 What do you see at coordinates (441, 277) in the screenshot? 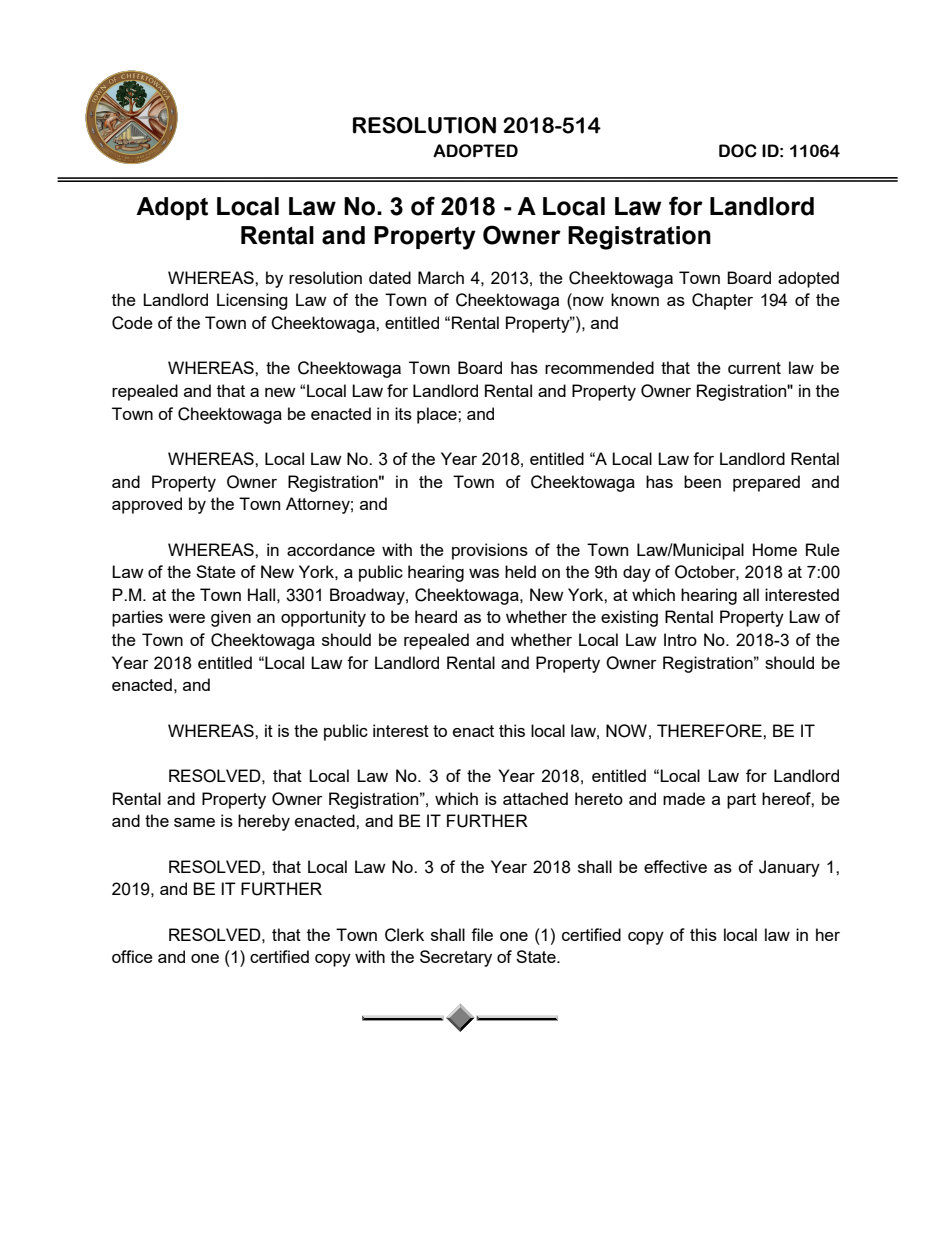
I see `March` at bounding box center [441, 277].
